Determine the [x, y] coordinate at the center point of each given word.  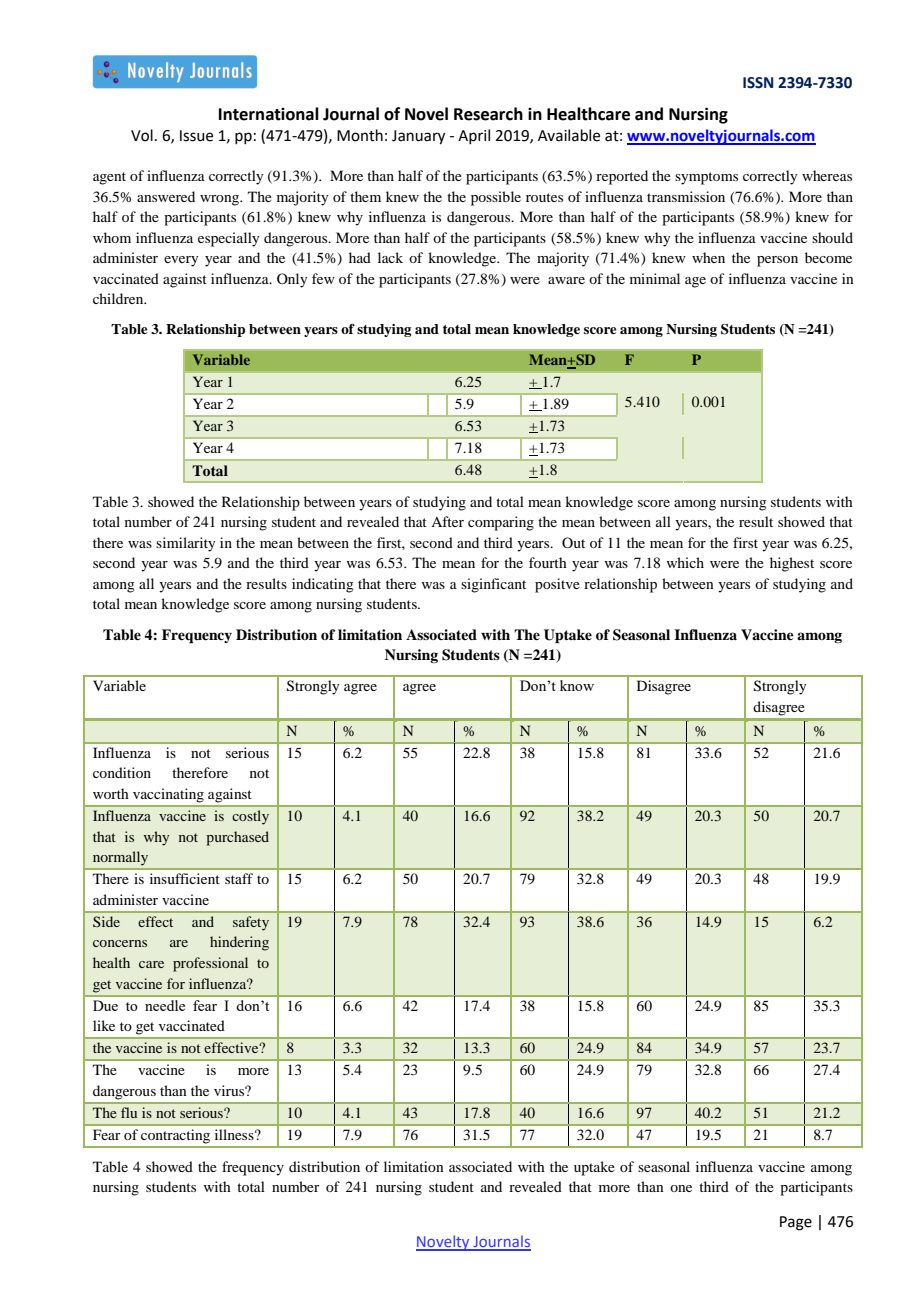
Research [488, 114]
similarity [185, 544]
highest [792, 564]
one [681, 1188]
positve [557, 585]
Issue [196, 136]
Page [796, 1223]
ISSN [758, 83]
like [104, 1025]
